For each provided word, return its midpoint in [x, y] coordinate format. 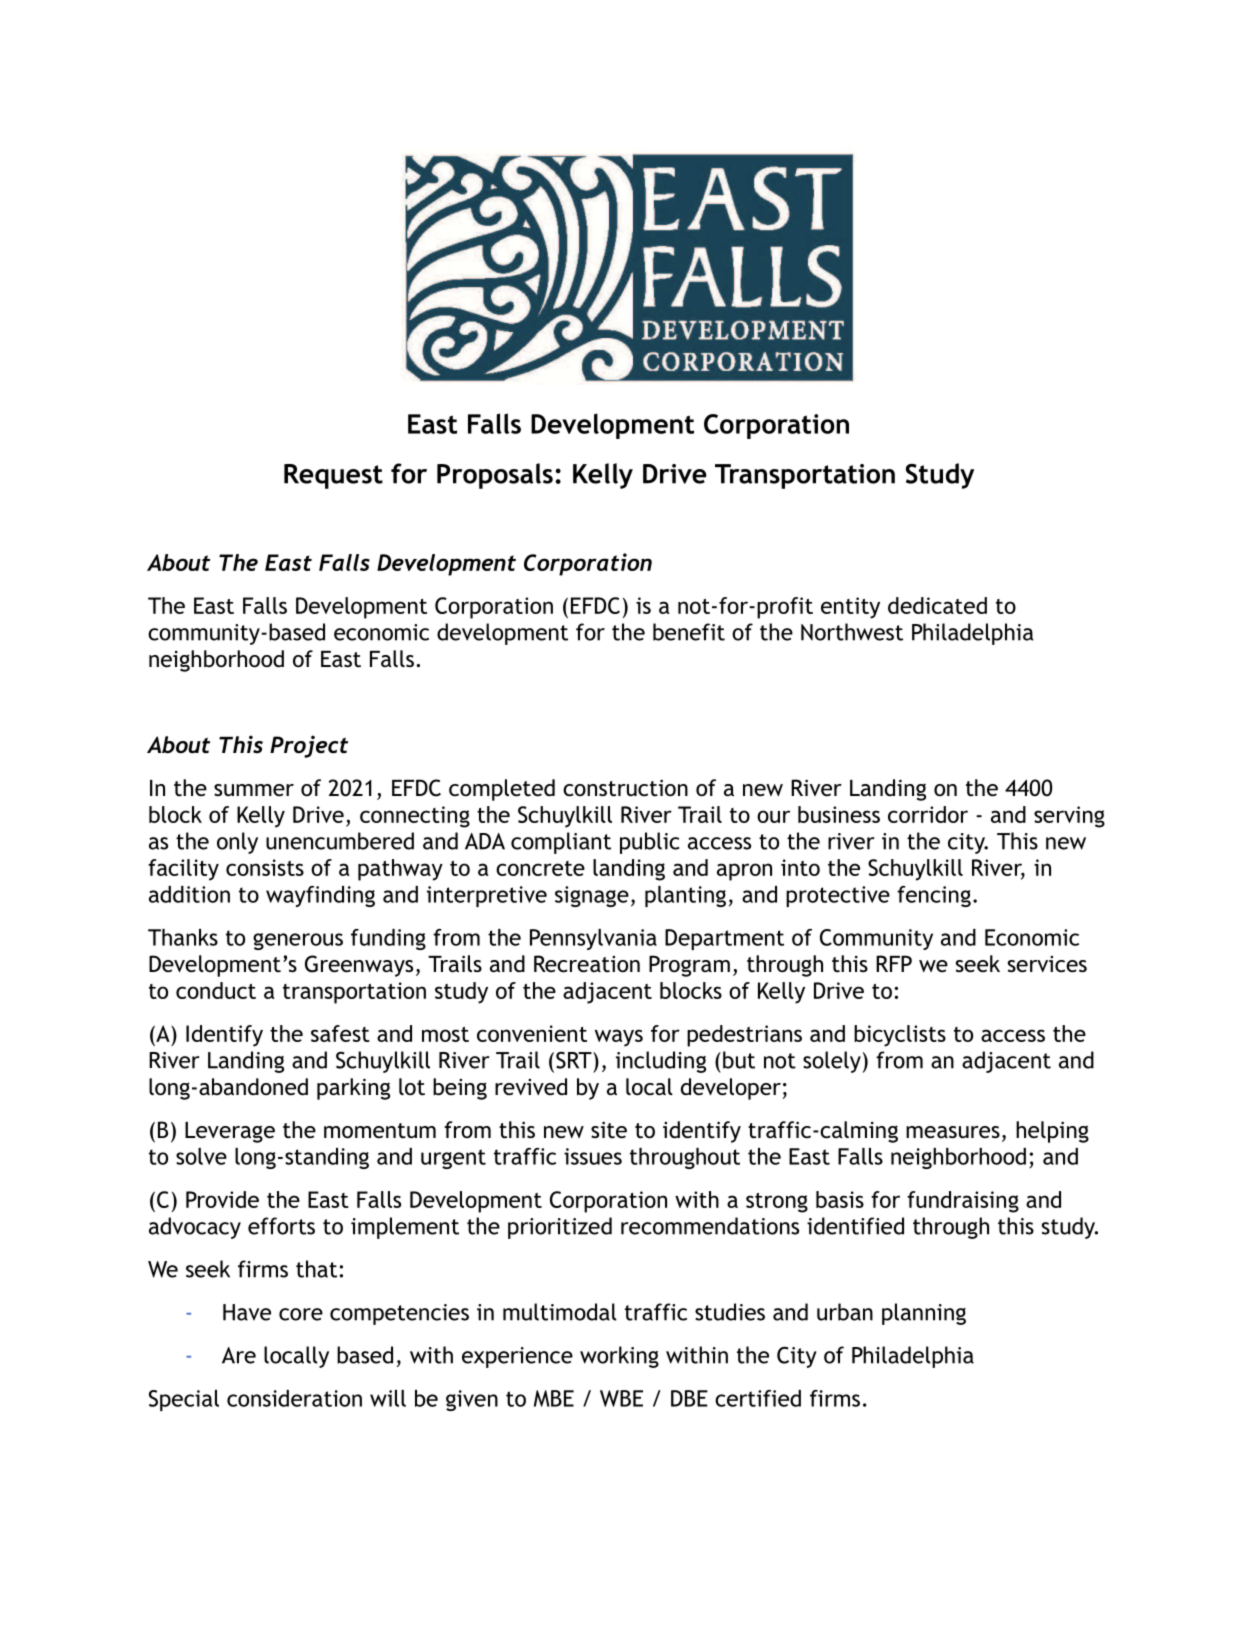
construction [625, 788]
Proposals [495, 476]
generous [298, 941]
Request [333, 476]
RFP [894, 963]
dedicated [937, 605]
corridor [928, 814]
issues [593, 1156]
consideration [294, 1398]
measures [953, 1132]
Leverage [230, 1132]
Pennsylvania [593, 939]
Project [309, 746]
